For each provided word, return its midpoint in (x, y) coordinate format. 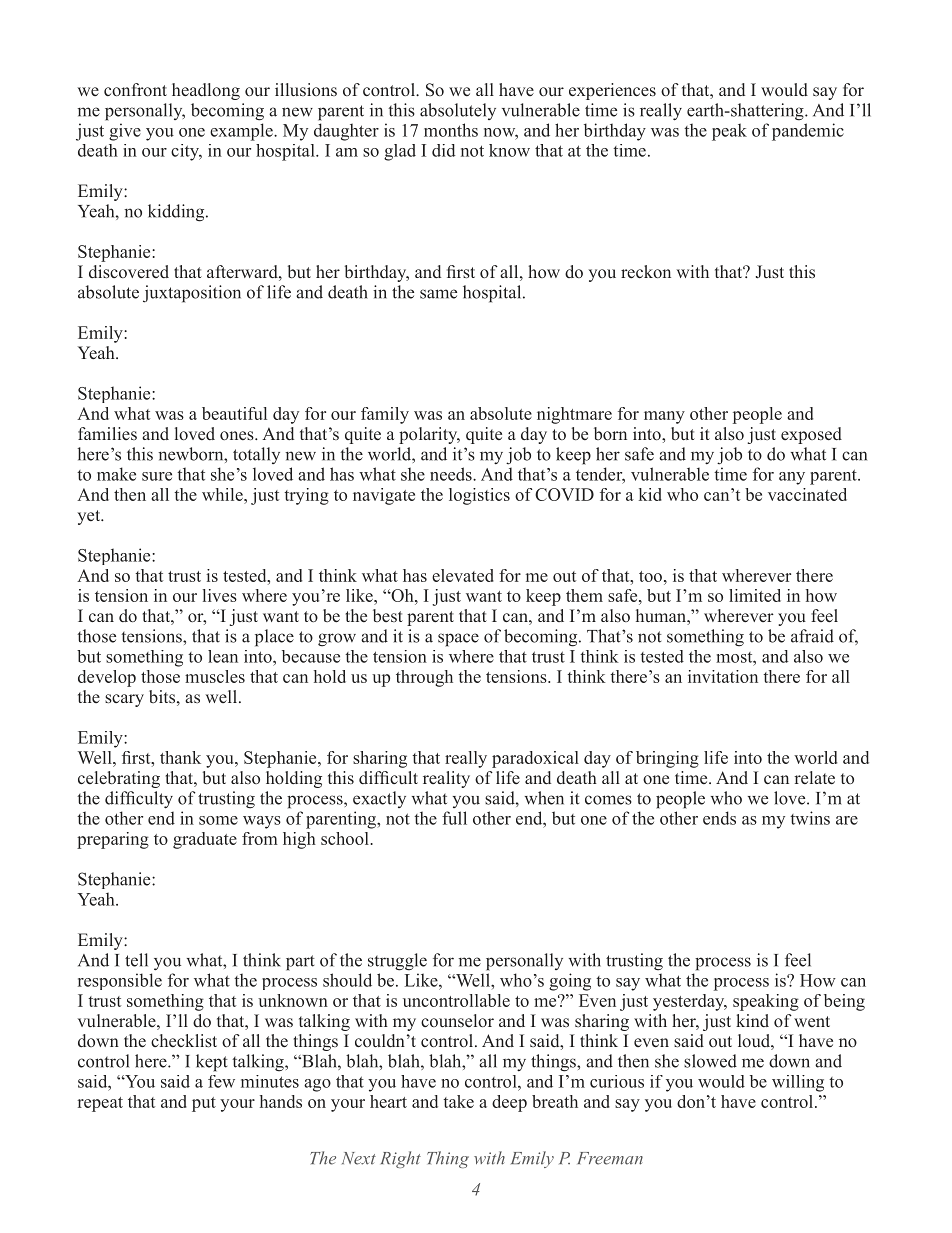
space (458, 640)
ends (719, 818)
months (451, 130)
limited (755, 595)
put (204, 1104)
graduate (205, 840)
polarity (429, 435)
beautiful (234, 413)
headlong (206, 91)
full (454, 818)
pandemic (808, 132)
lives (220, 595)
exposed (811, 435)
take (458, 1101)
